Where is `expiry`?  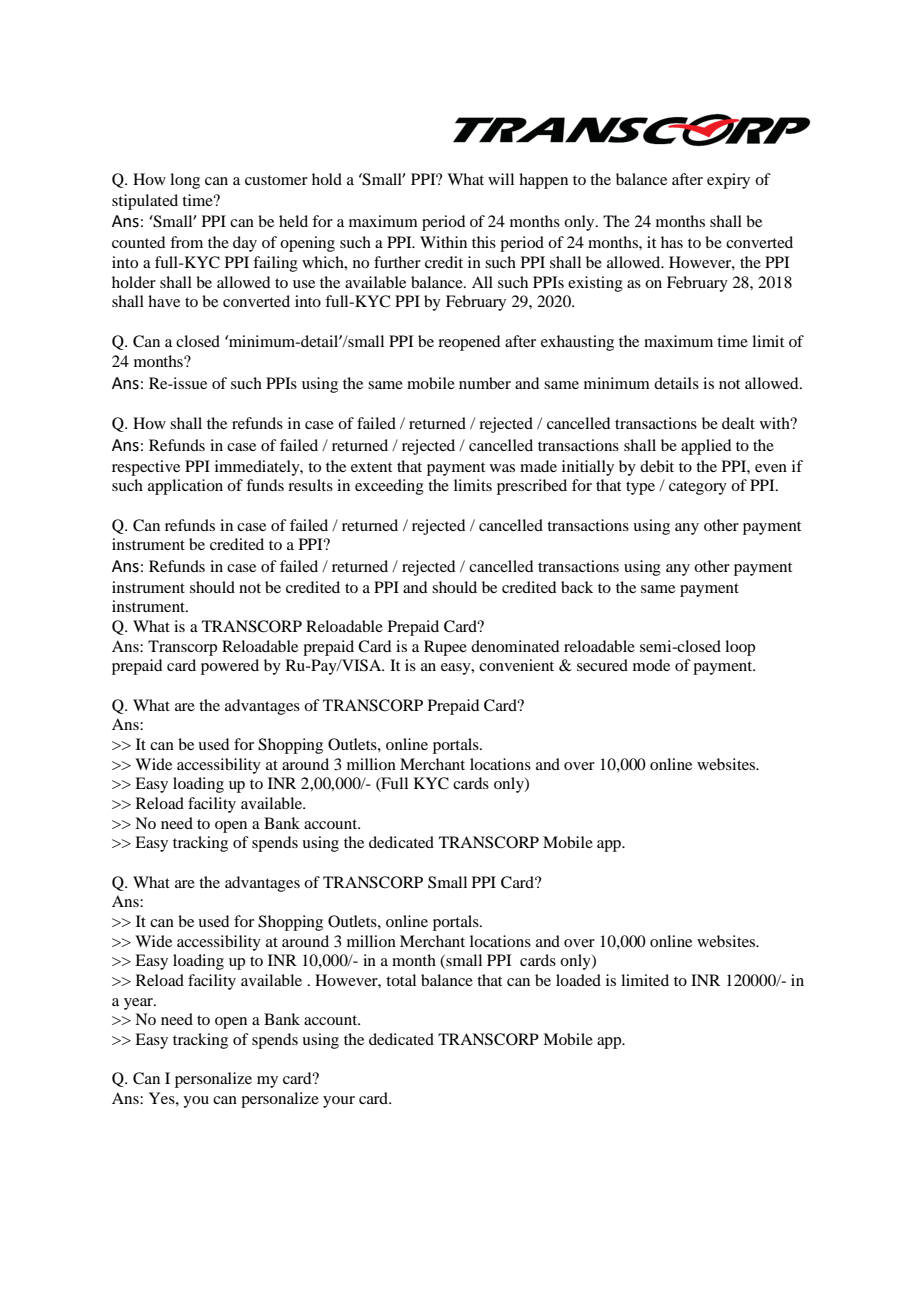
expiry is located at coordinates (728, 181).
